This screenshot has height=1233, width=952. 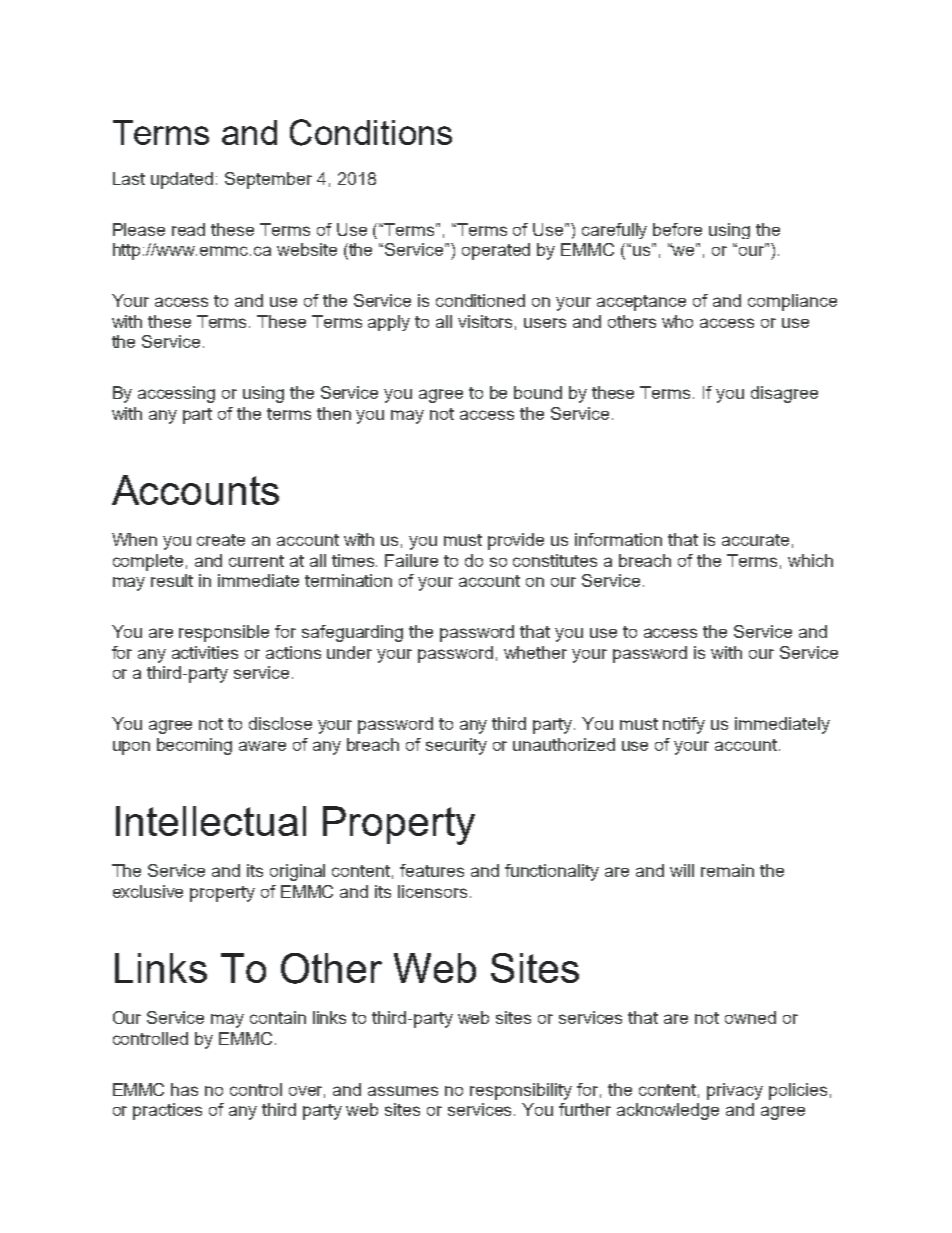 What do you see at coordinates (677, 229) in the screenshot?
I see `before` at bounding box center [677, 229].
